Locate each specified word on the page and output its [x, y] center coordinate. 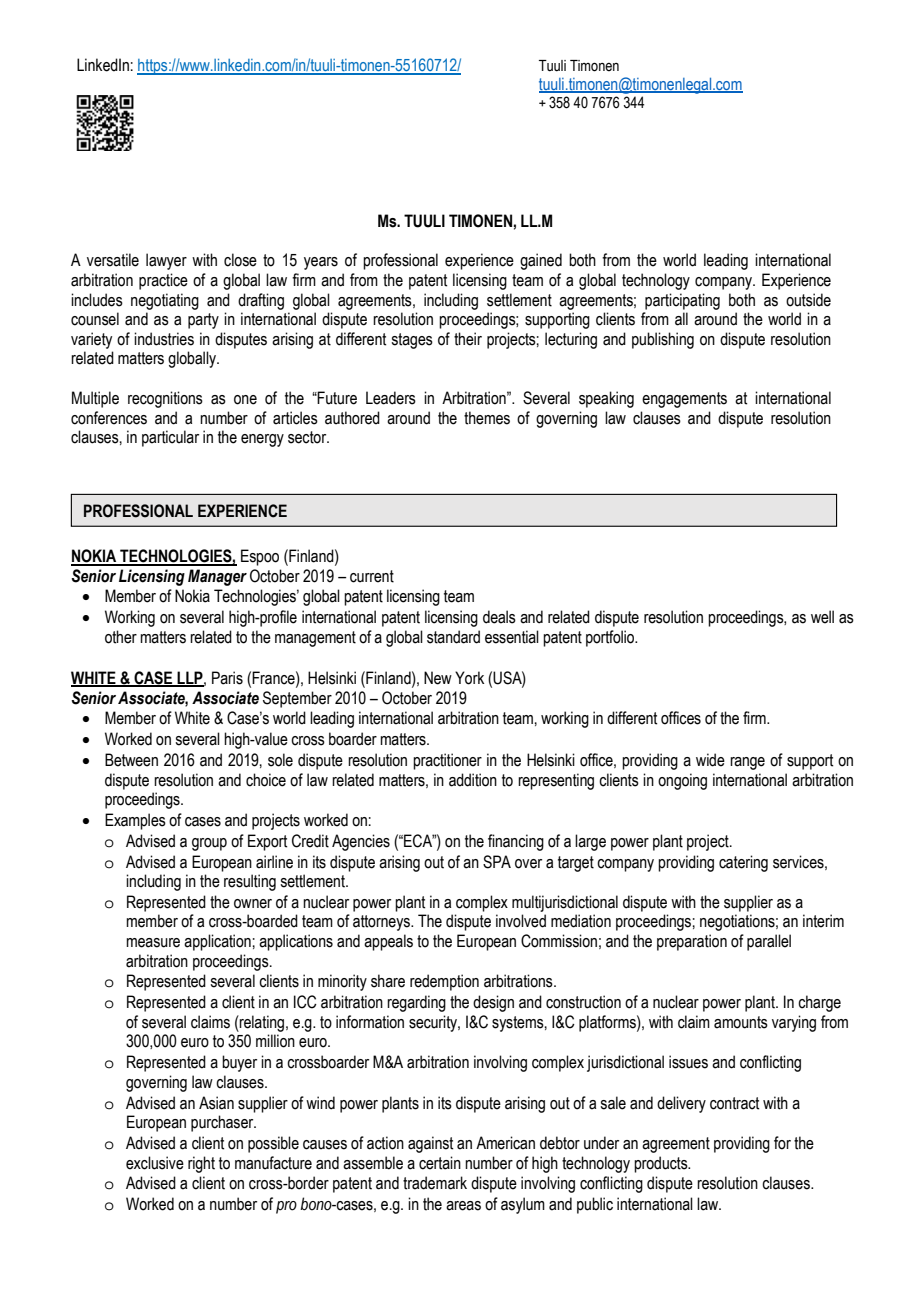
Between [131, 760]
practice [163, 281]
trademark [435, 1183]
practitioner [447, 761]
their [468, 339]
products [662, 1164]
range [747, 763]
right [201, 1164]
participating [682, 301]
